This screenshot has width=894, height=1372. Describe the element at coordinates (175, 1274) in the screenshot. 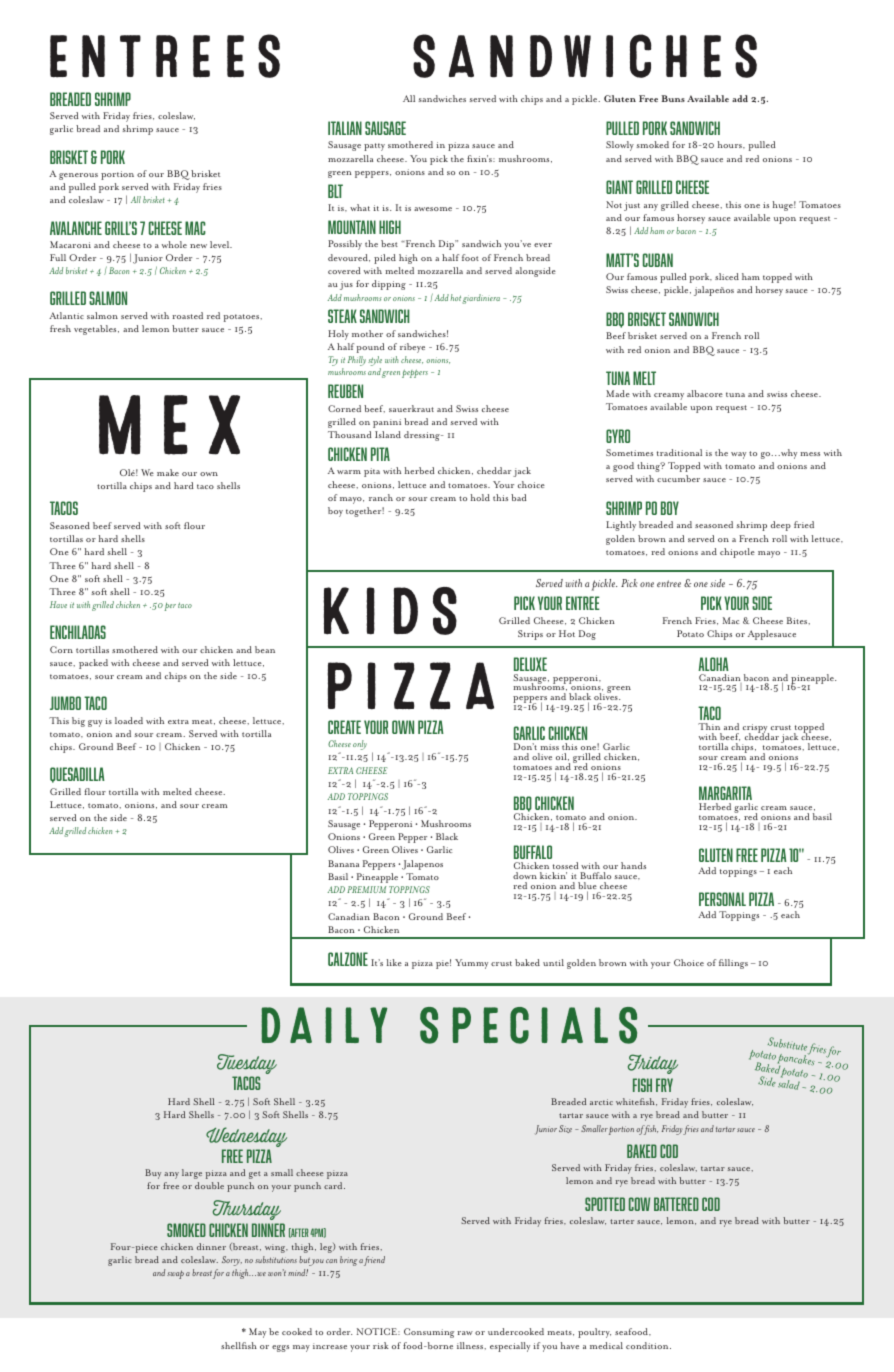

I see `swap` at that location.
